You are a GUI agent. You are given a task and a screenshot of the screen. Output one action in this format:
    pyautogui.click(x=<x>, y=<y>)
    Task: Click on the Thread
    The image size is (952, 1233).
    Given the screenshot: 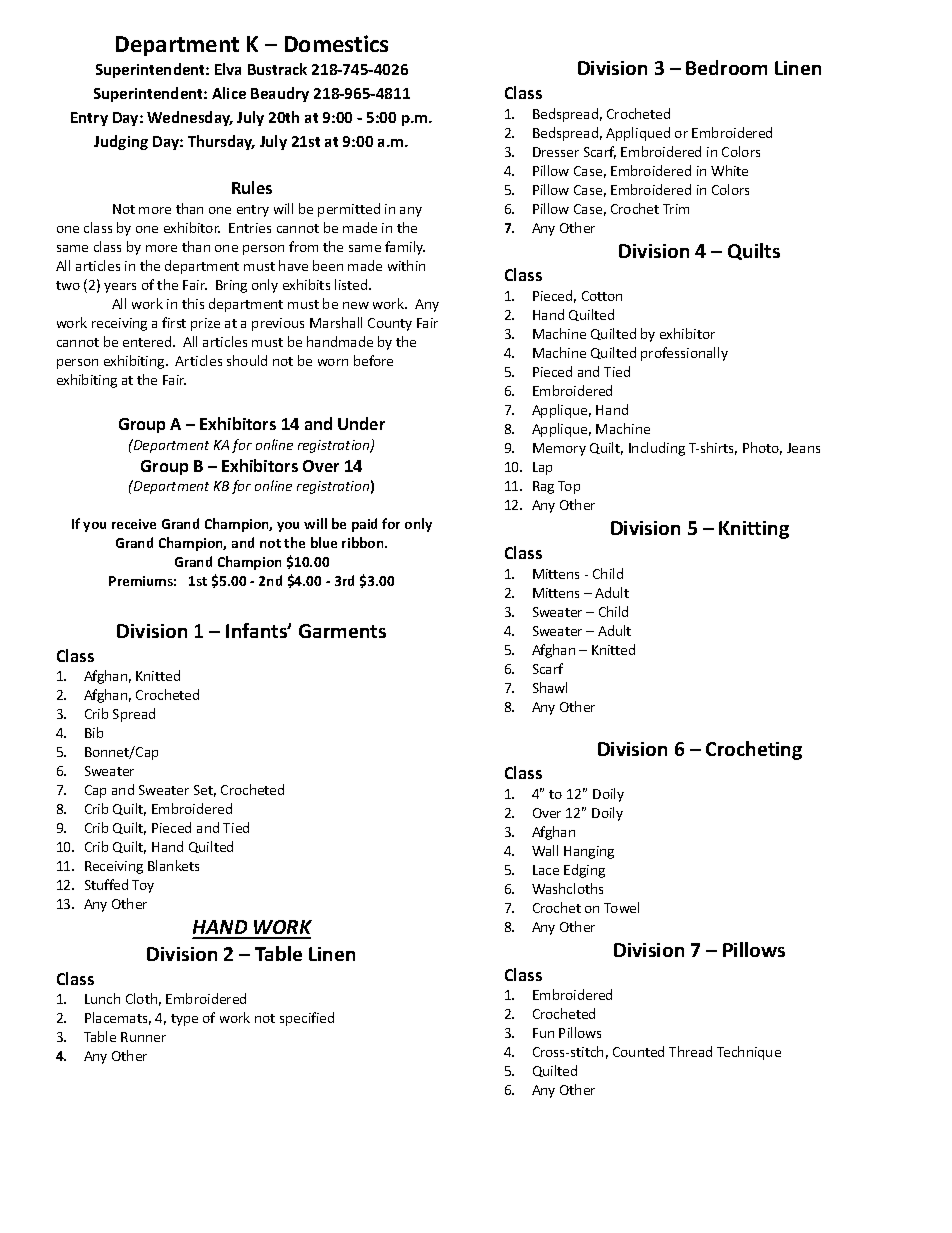 What is the action you would take?
    pyautogui.click(x=690, y=1051)
